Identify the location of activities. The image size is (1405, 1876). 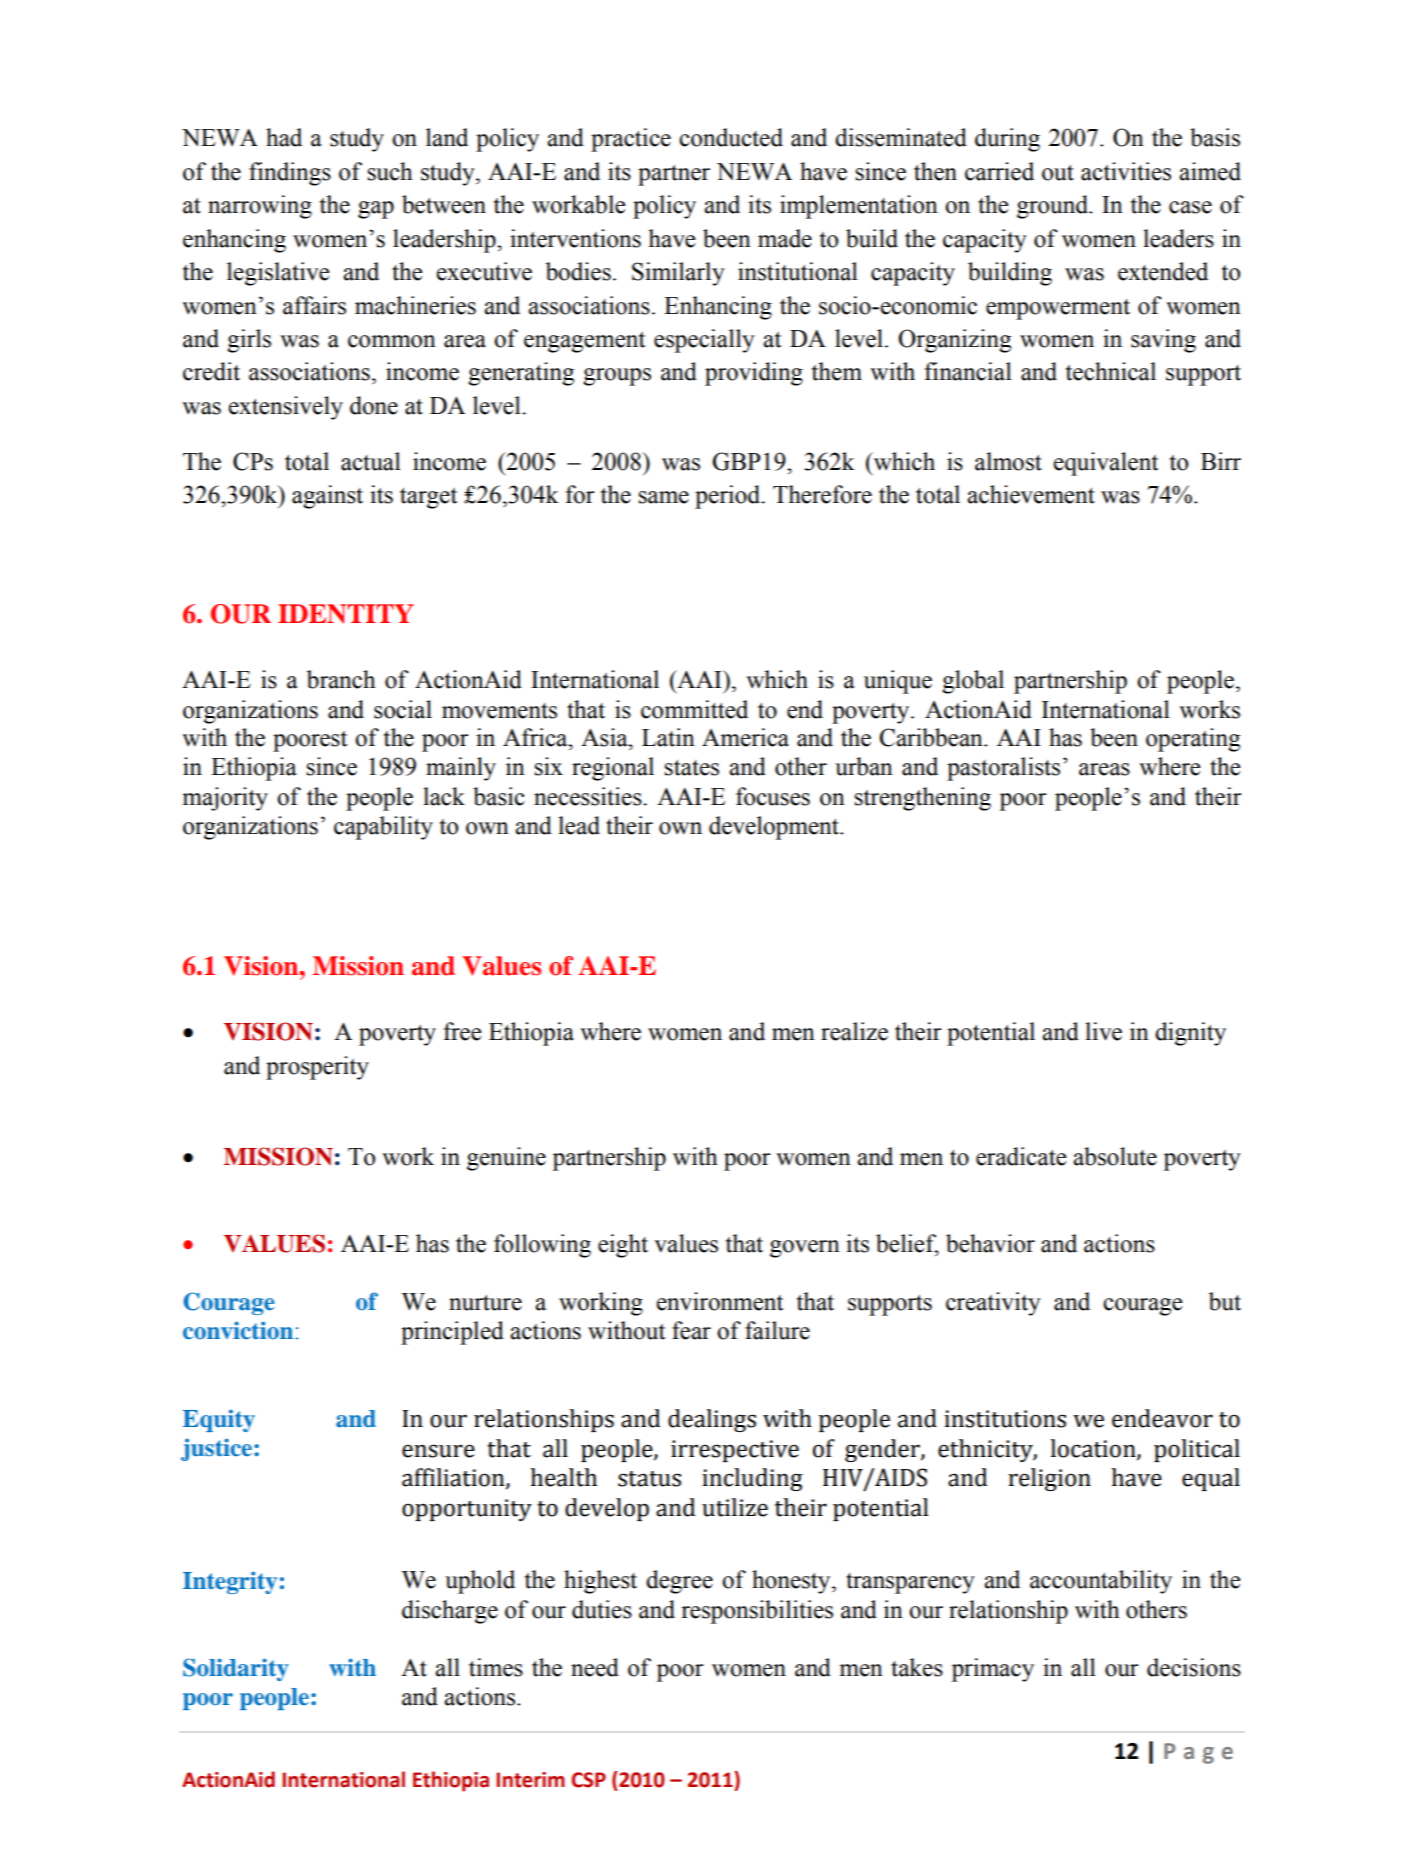
(1126, 171).
